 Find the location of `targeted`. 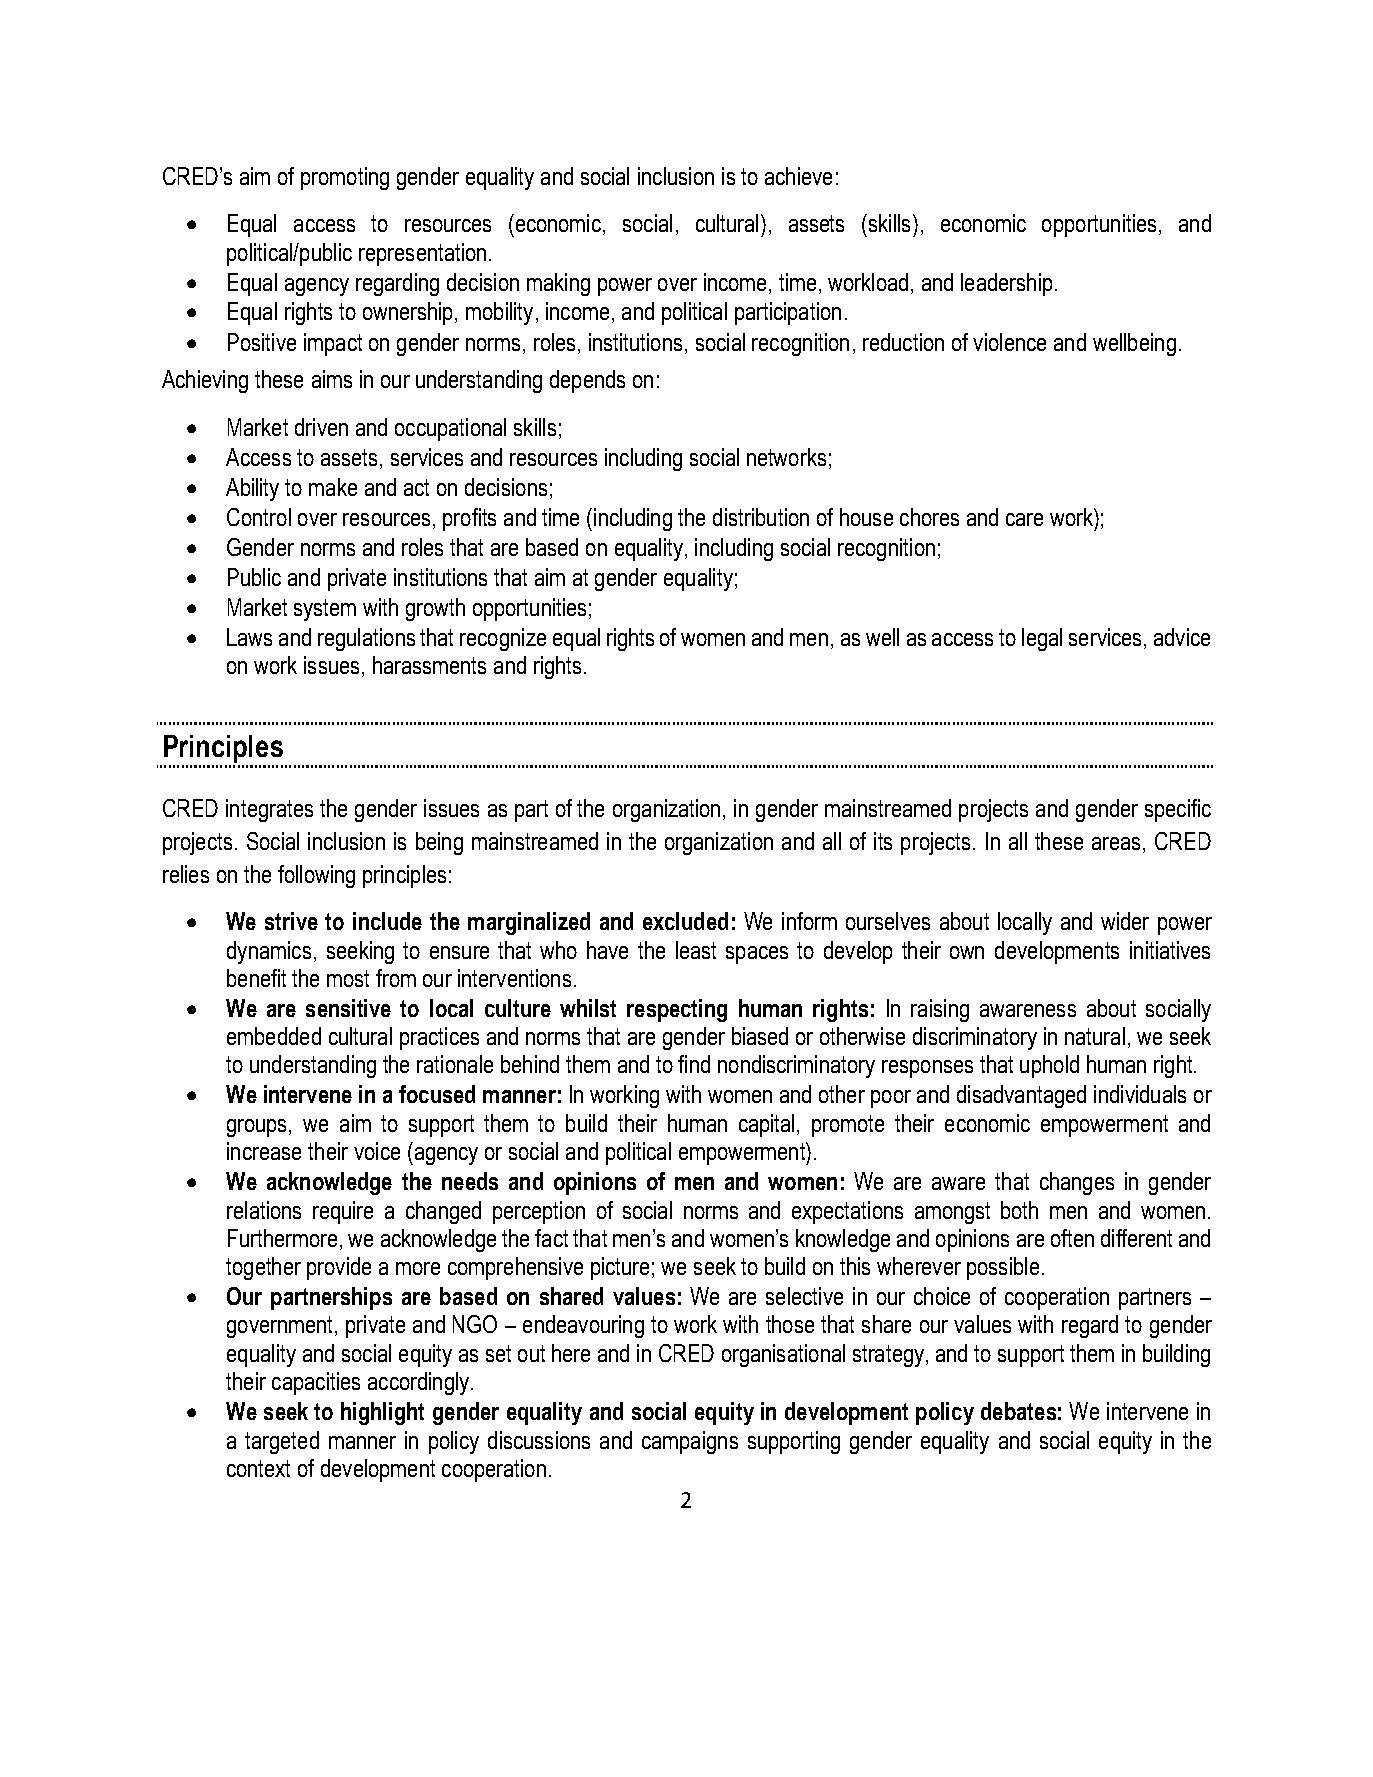

targeted is located at coordinates (282, 1442).
